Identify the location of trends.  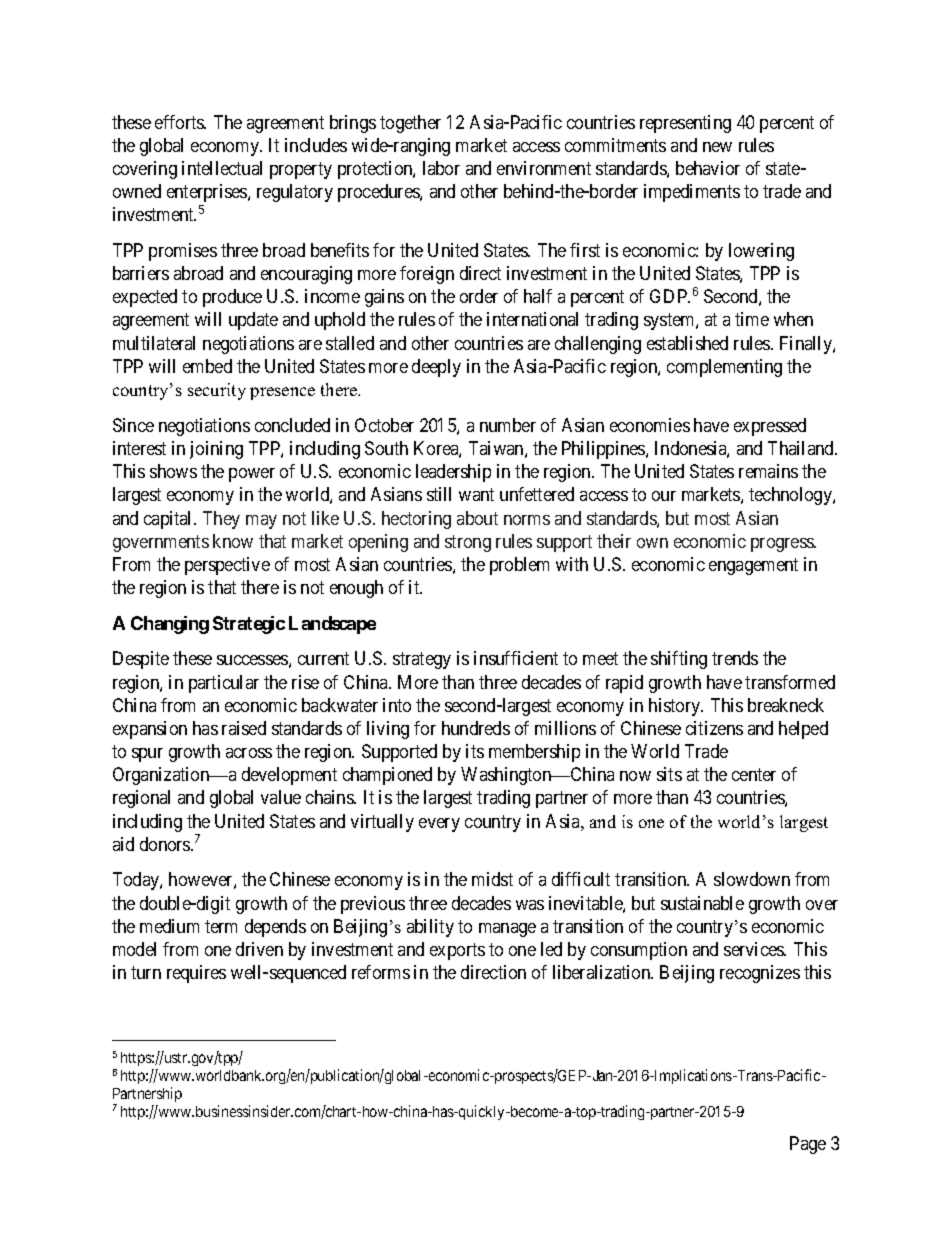
(735, 658).
